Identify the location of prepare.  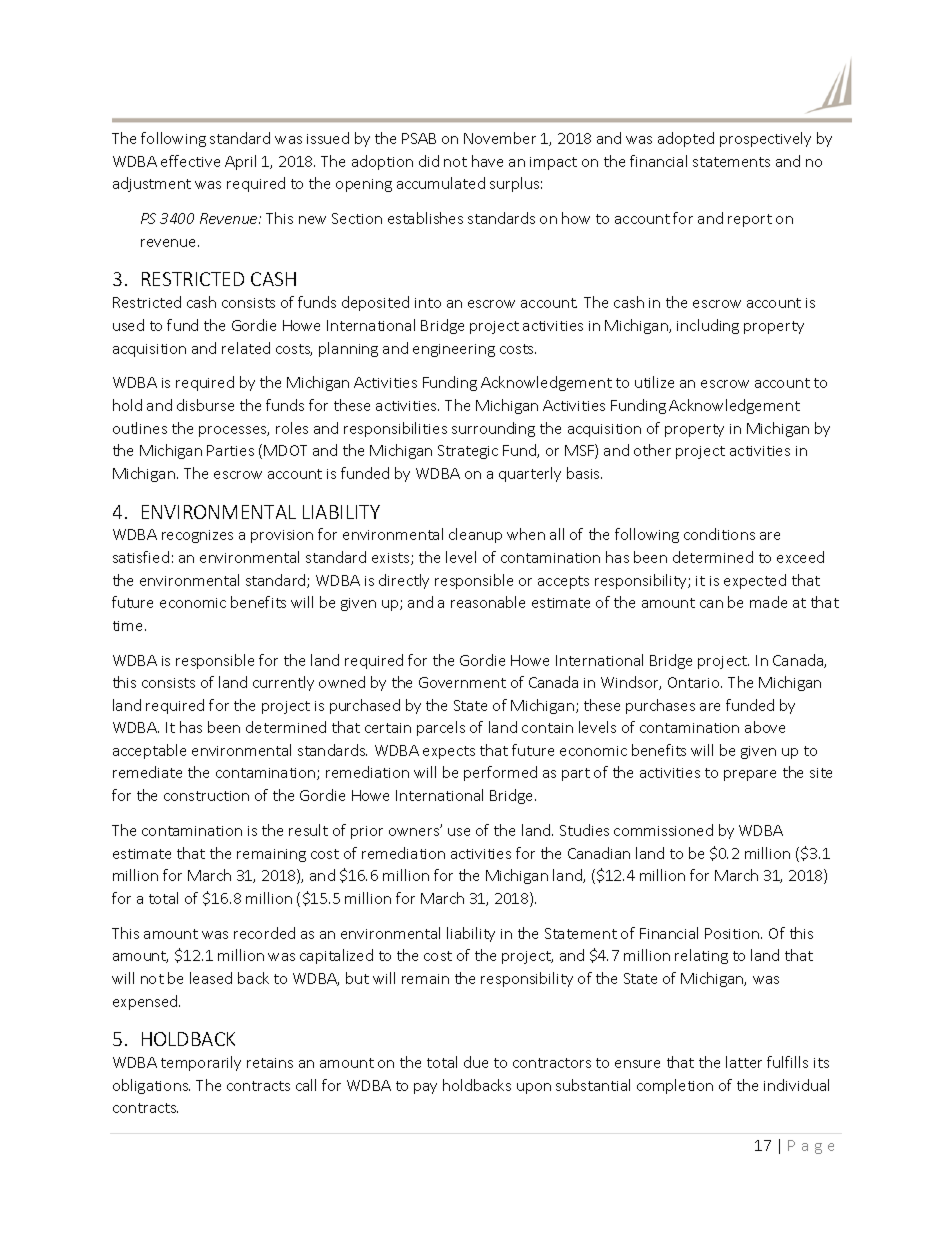
(750, 775).
